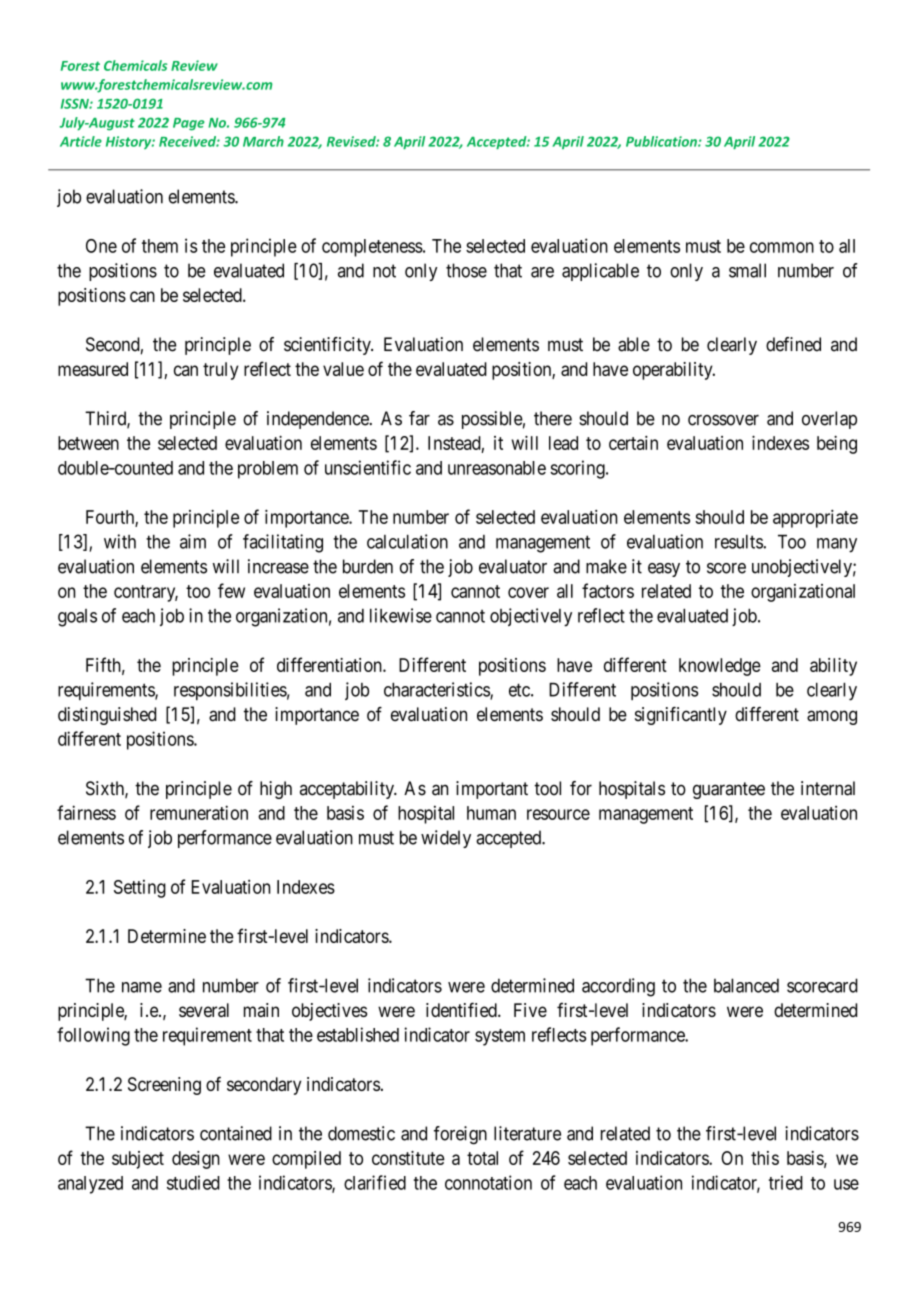  What do you see at coordinates (146, 593) in the screenshot?
I see `contrary` at bounding box center [146, 593].
